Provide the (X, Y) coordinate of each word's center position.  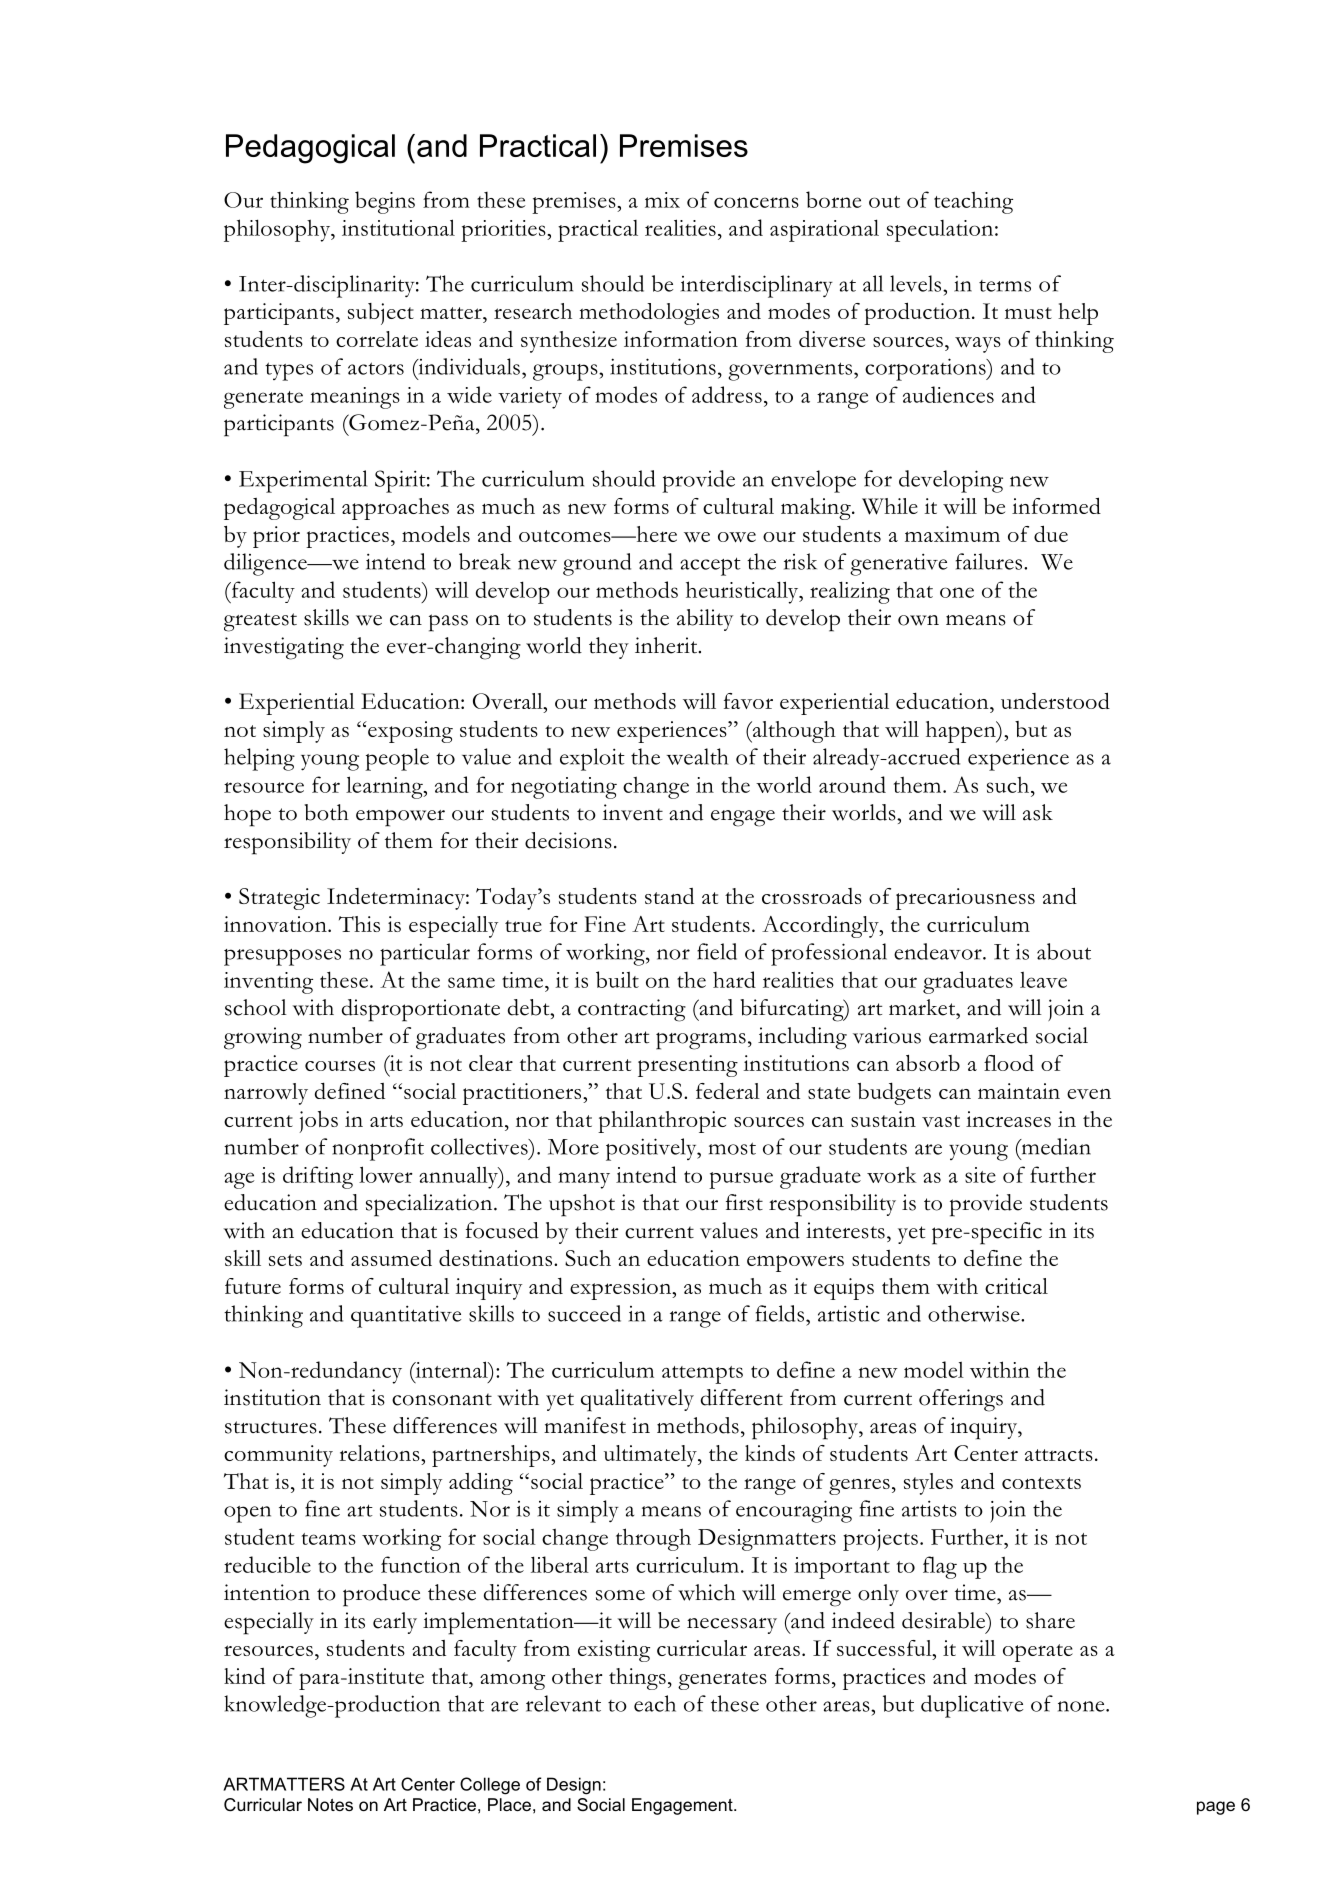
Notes (330, 1804)
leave (1043, 980)
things (637, 1679)
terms (1005, 286)
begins (385, 202)
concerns (756, 202)
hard (734, 979)
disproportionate (421, 1010)
